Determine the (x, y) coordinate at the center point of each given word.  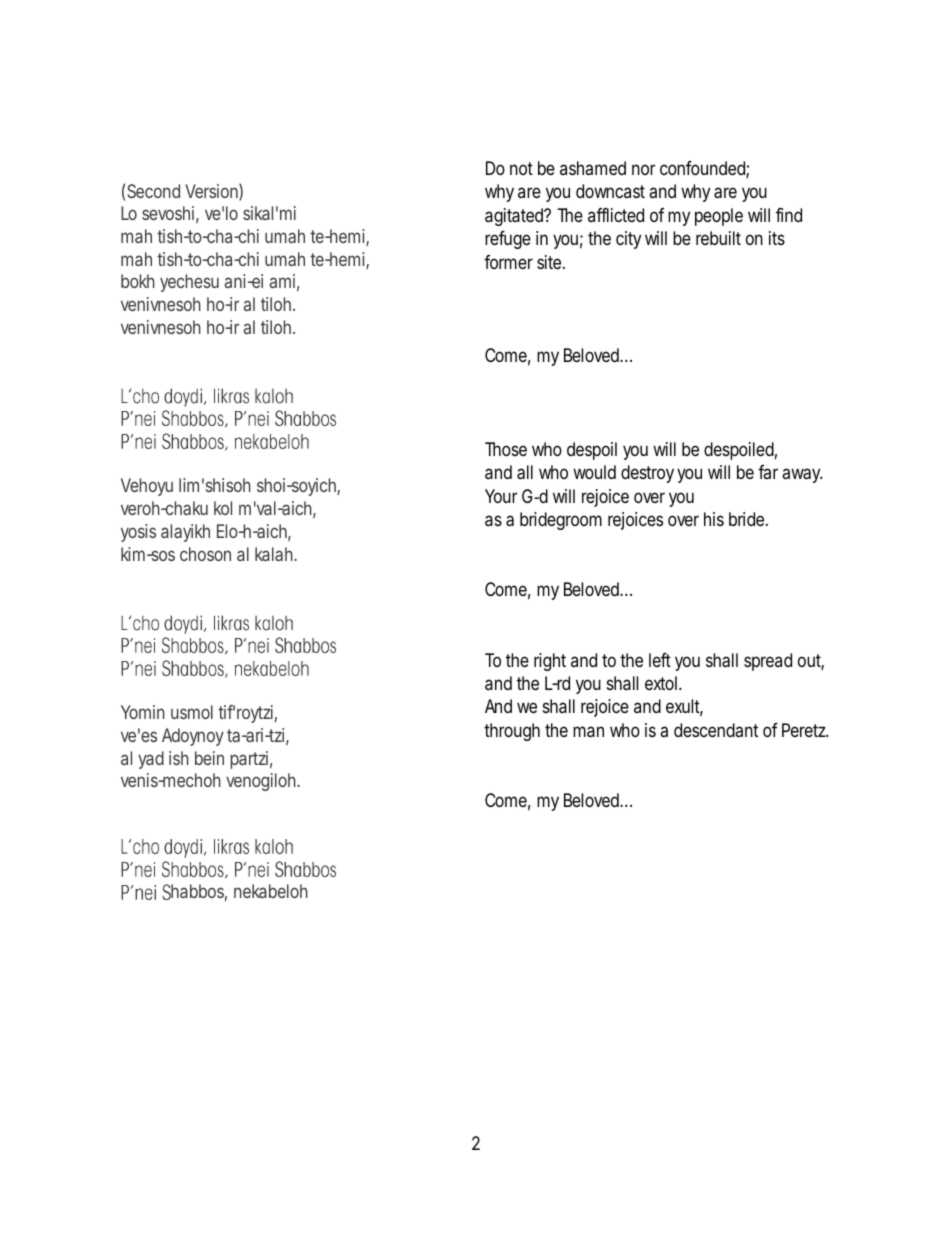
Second (153, 191)
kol (223, 508)
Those (506, 449)
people (719, 217)
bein (209, 758)
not (521, 168)
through (512, 732)
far (768, 472)
